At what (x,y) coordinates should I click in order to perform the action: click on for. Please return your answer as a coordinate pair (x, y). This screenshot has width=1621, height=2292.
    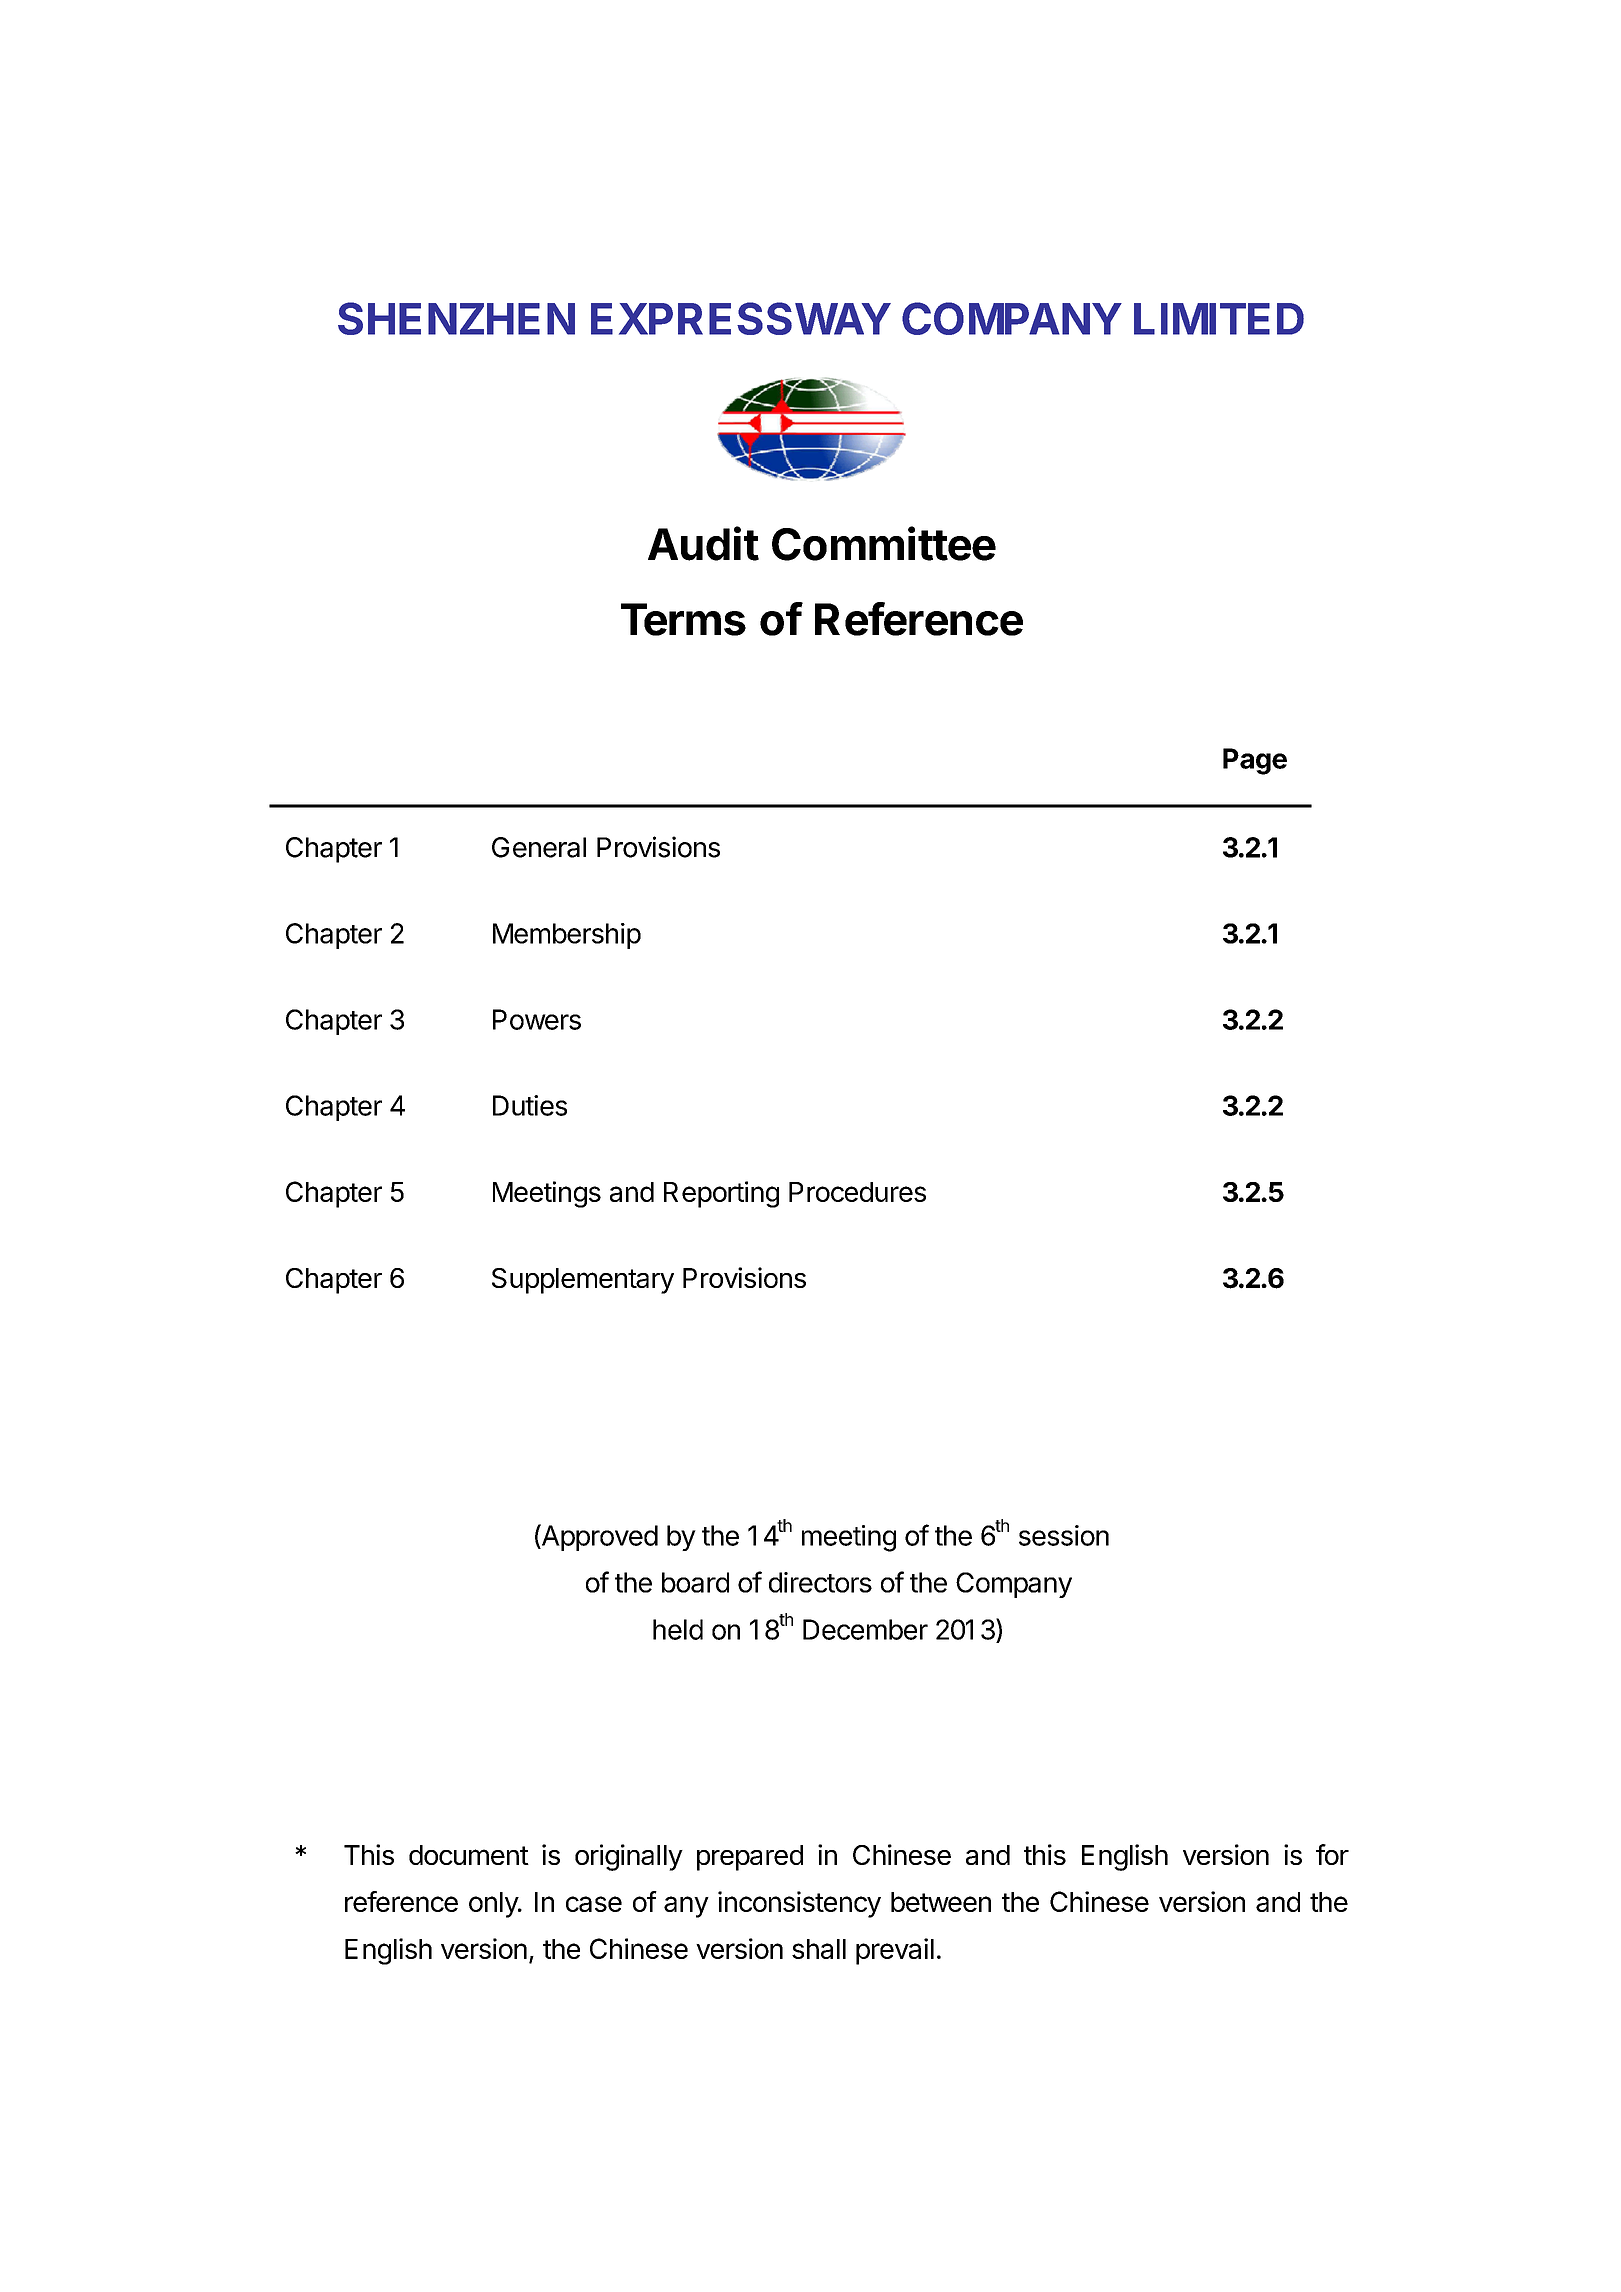
    Looking at the image, I should click on (1332, 1854).
